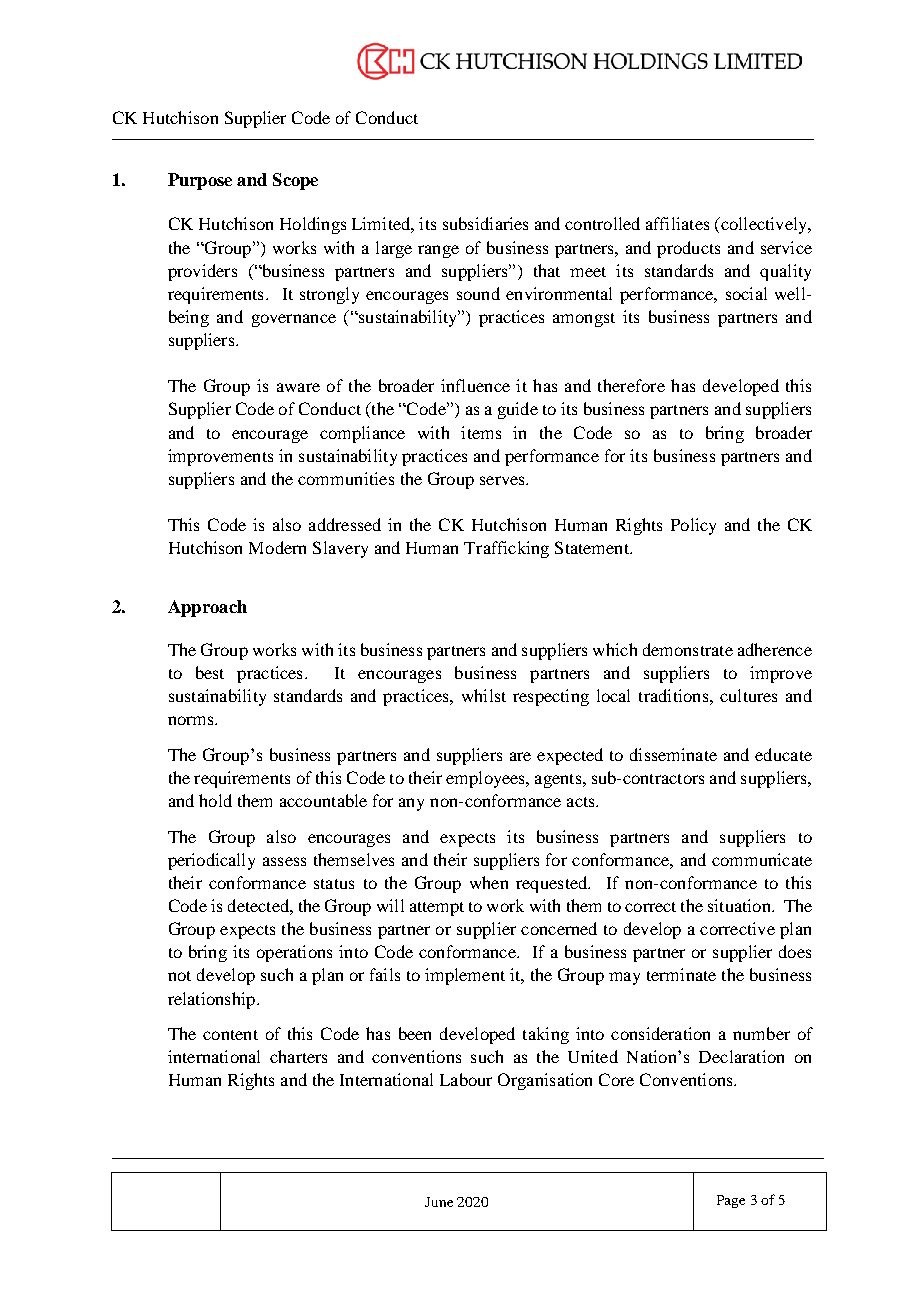 This document has width=924, height=1308. Describe the element at coordinates (677, 223) in the document. I see `affiliates` at that location.
